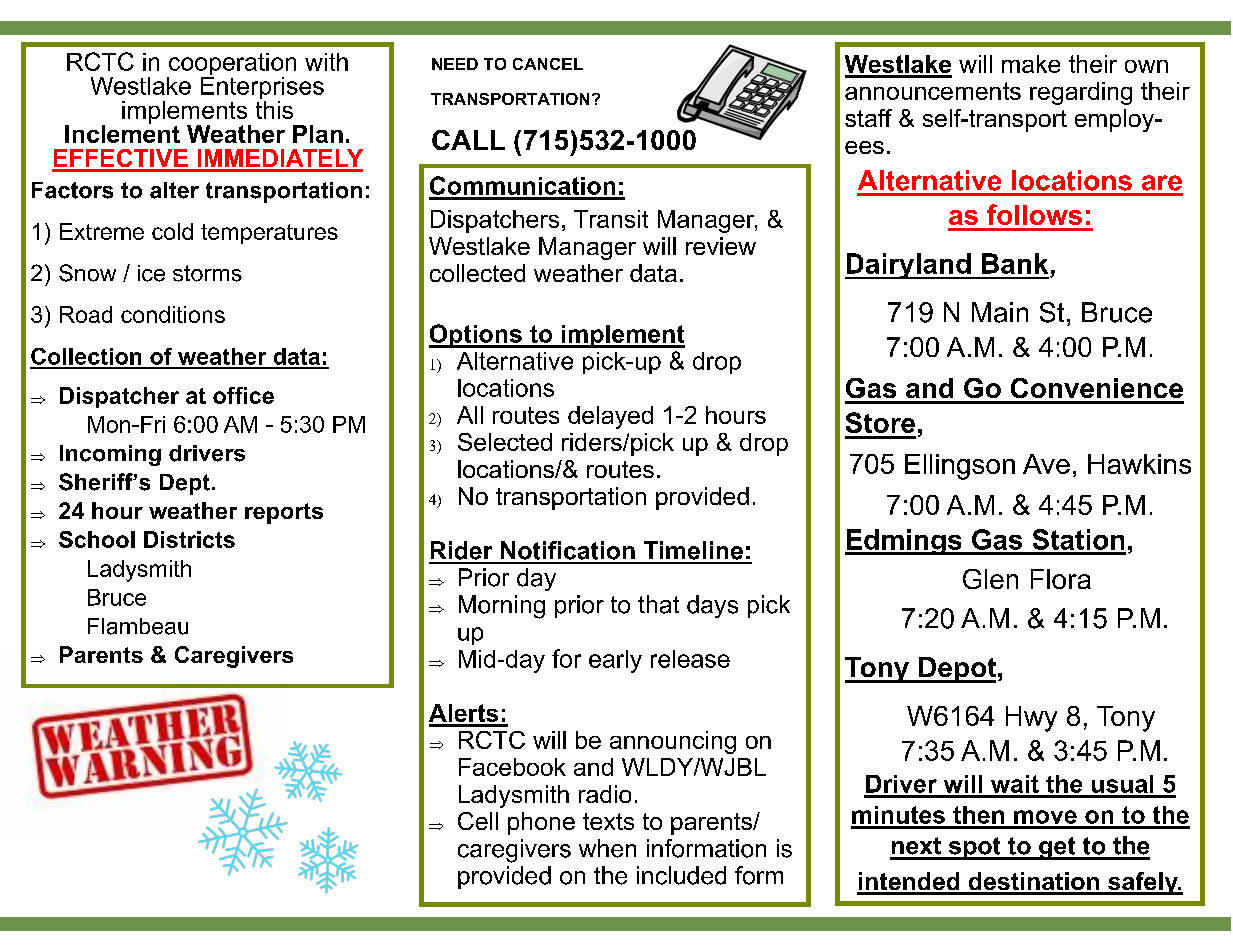 This page has height=952, width=1233. What do you see at coordinates (548, 64) in the page?
I see `CANCEL` at bounding box center [548, 64].
